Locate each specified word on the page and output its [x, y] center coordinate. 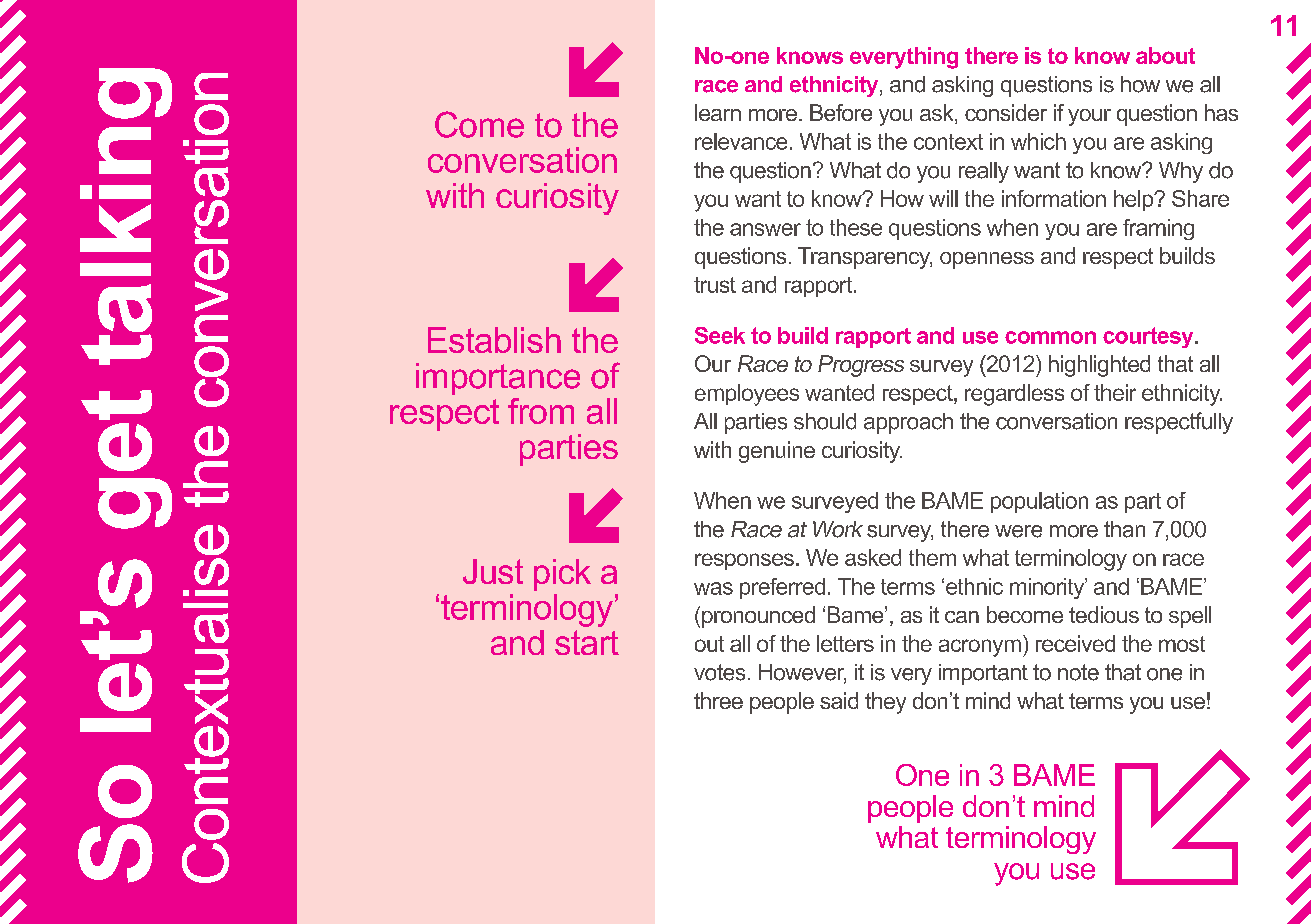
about [1165, 55]
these [856, 227]
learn [718, 112]
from [541, 411]
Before [841, 112]
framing [1158, 229]
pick [562, 575]
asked [873, 557]
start [587, 642]
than [1124, 529]
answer [765, 229]
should [825, 421]
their [1115, 392]
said [839, 700]
